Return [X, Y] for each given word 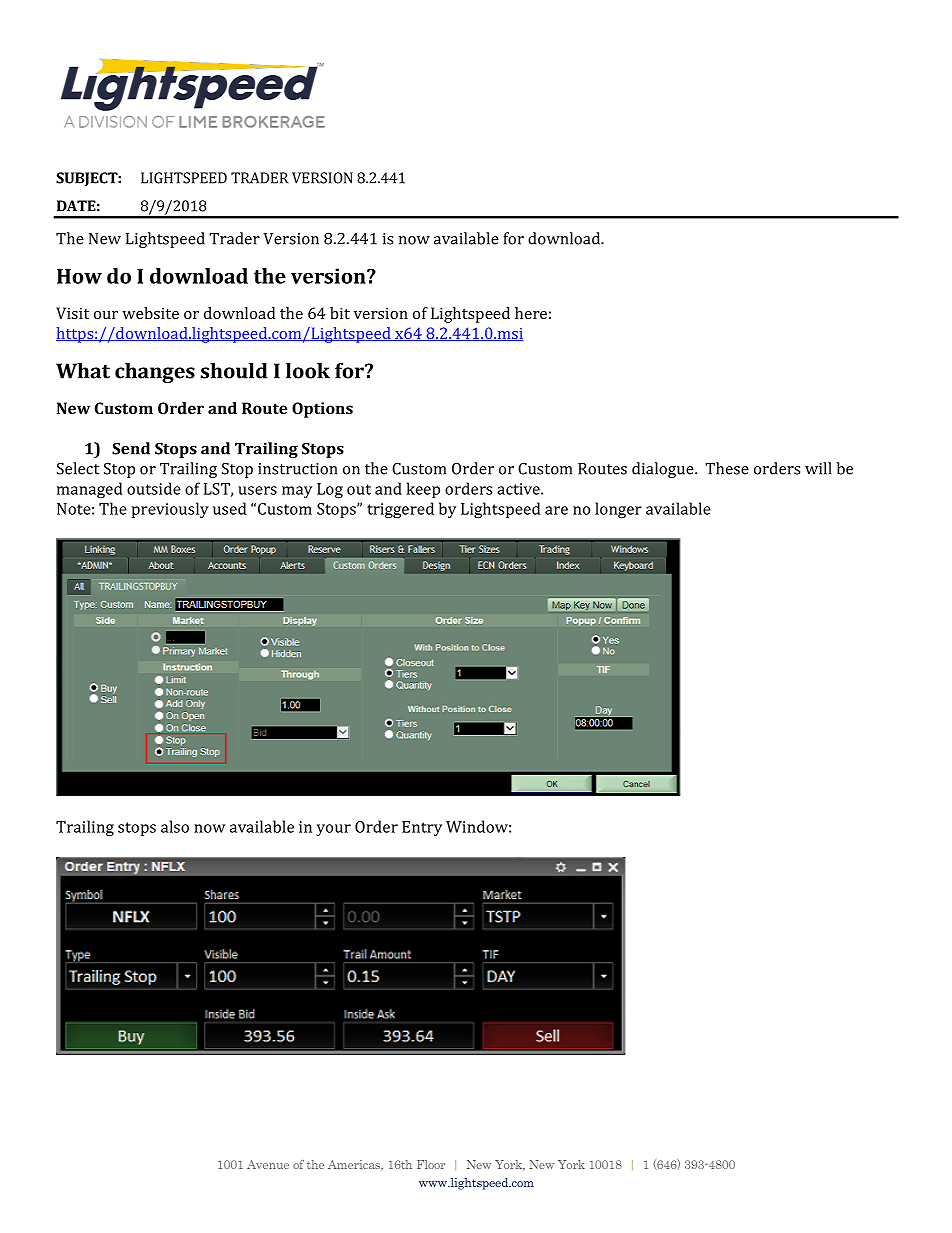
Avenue [268, 1164]
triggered [400, 510]
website [150, 313]
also [175, 826]
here [531, 313]
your [333, 830]
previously [170, 510]
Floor [431, 1164]
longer [618, 510]
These [727, 468]
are [556, 510]
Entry [422, 828]
